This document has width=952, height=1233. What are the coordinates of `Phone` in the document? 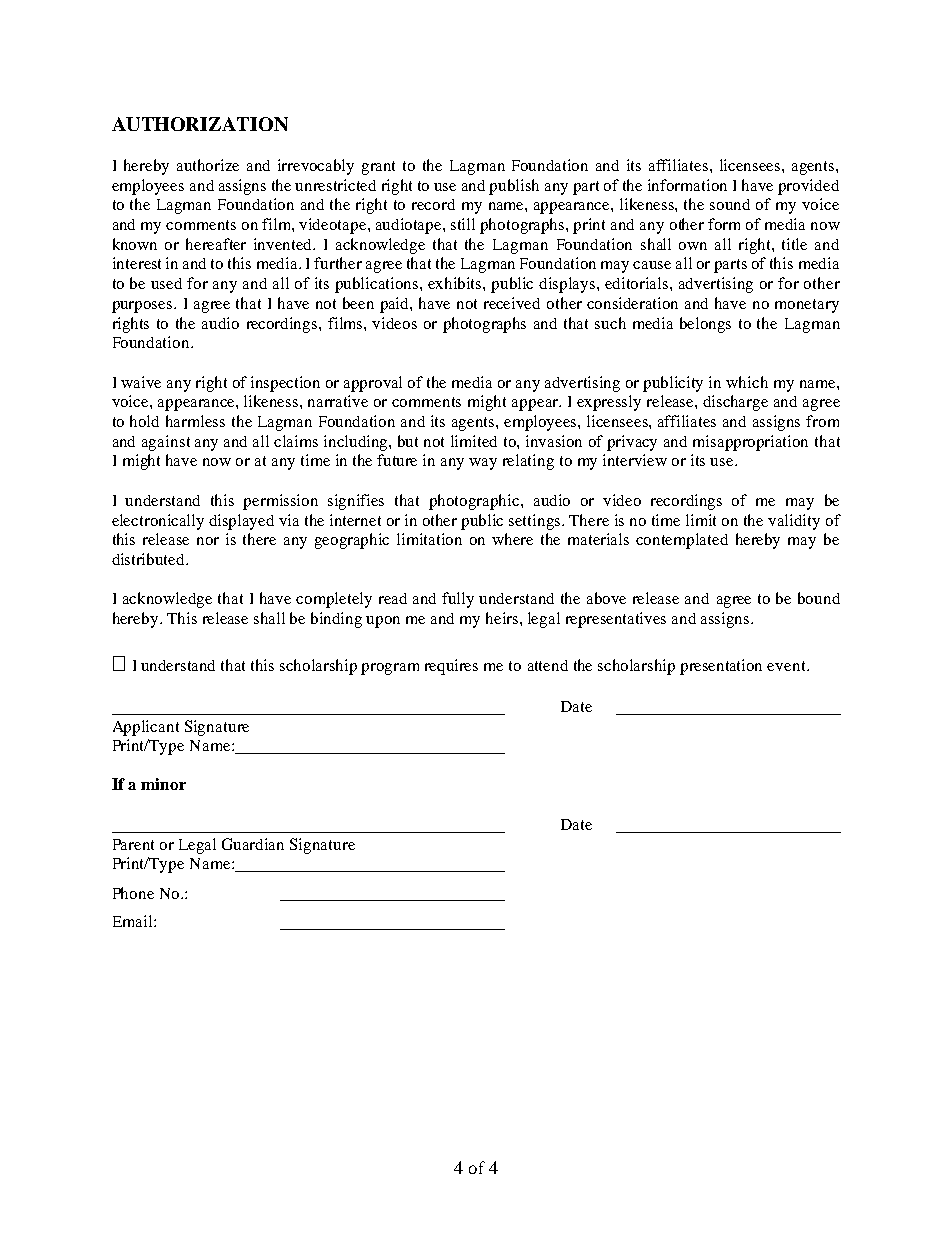 It's located at (133, 893).
